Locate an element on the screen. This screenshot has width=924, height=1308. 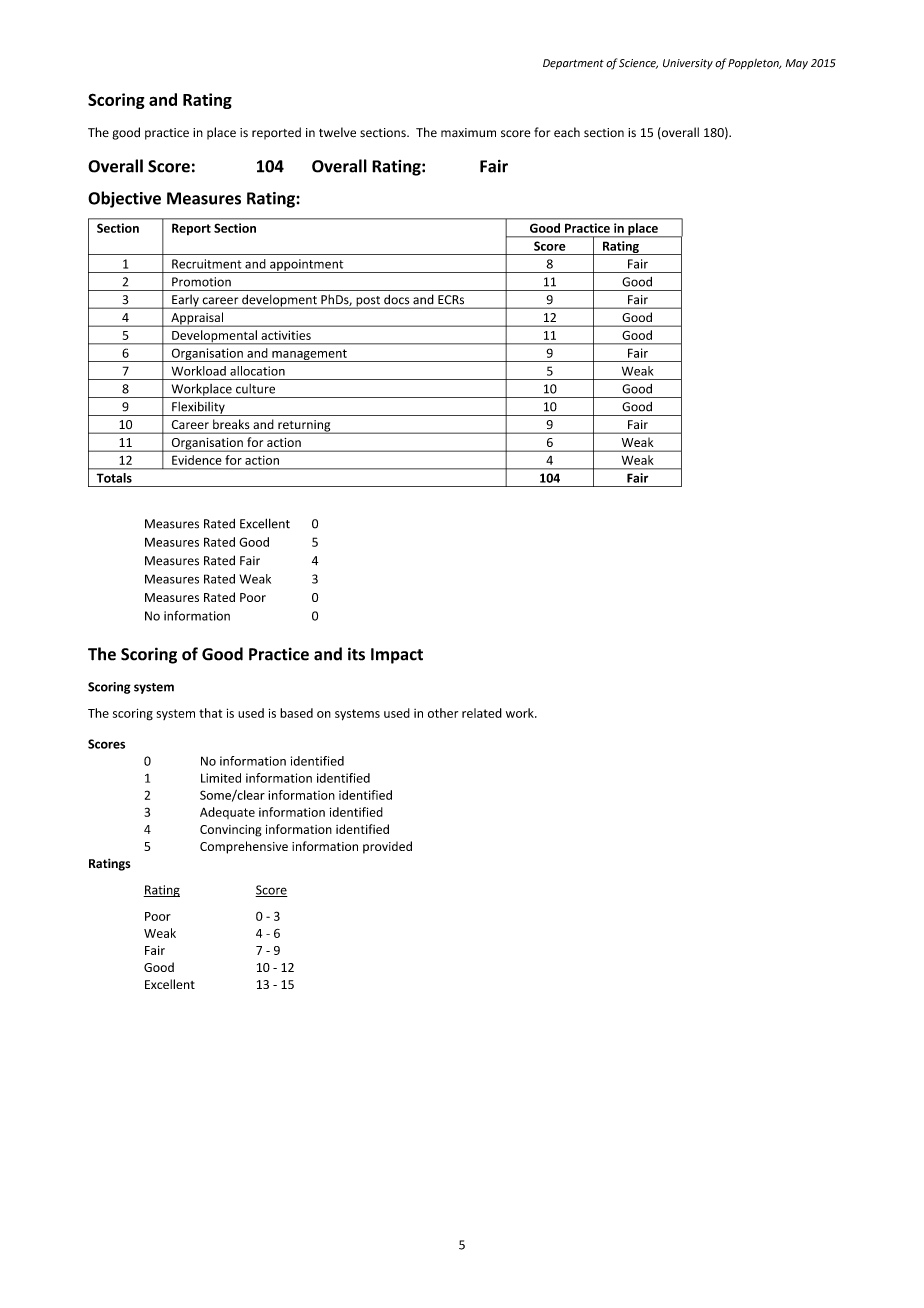
returning is located at coordinates (304, 427).
